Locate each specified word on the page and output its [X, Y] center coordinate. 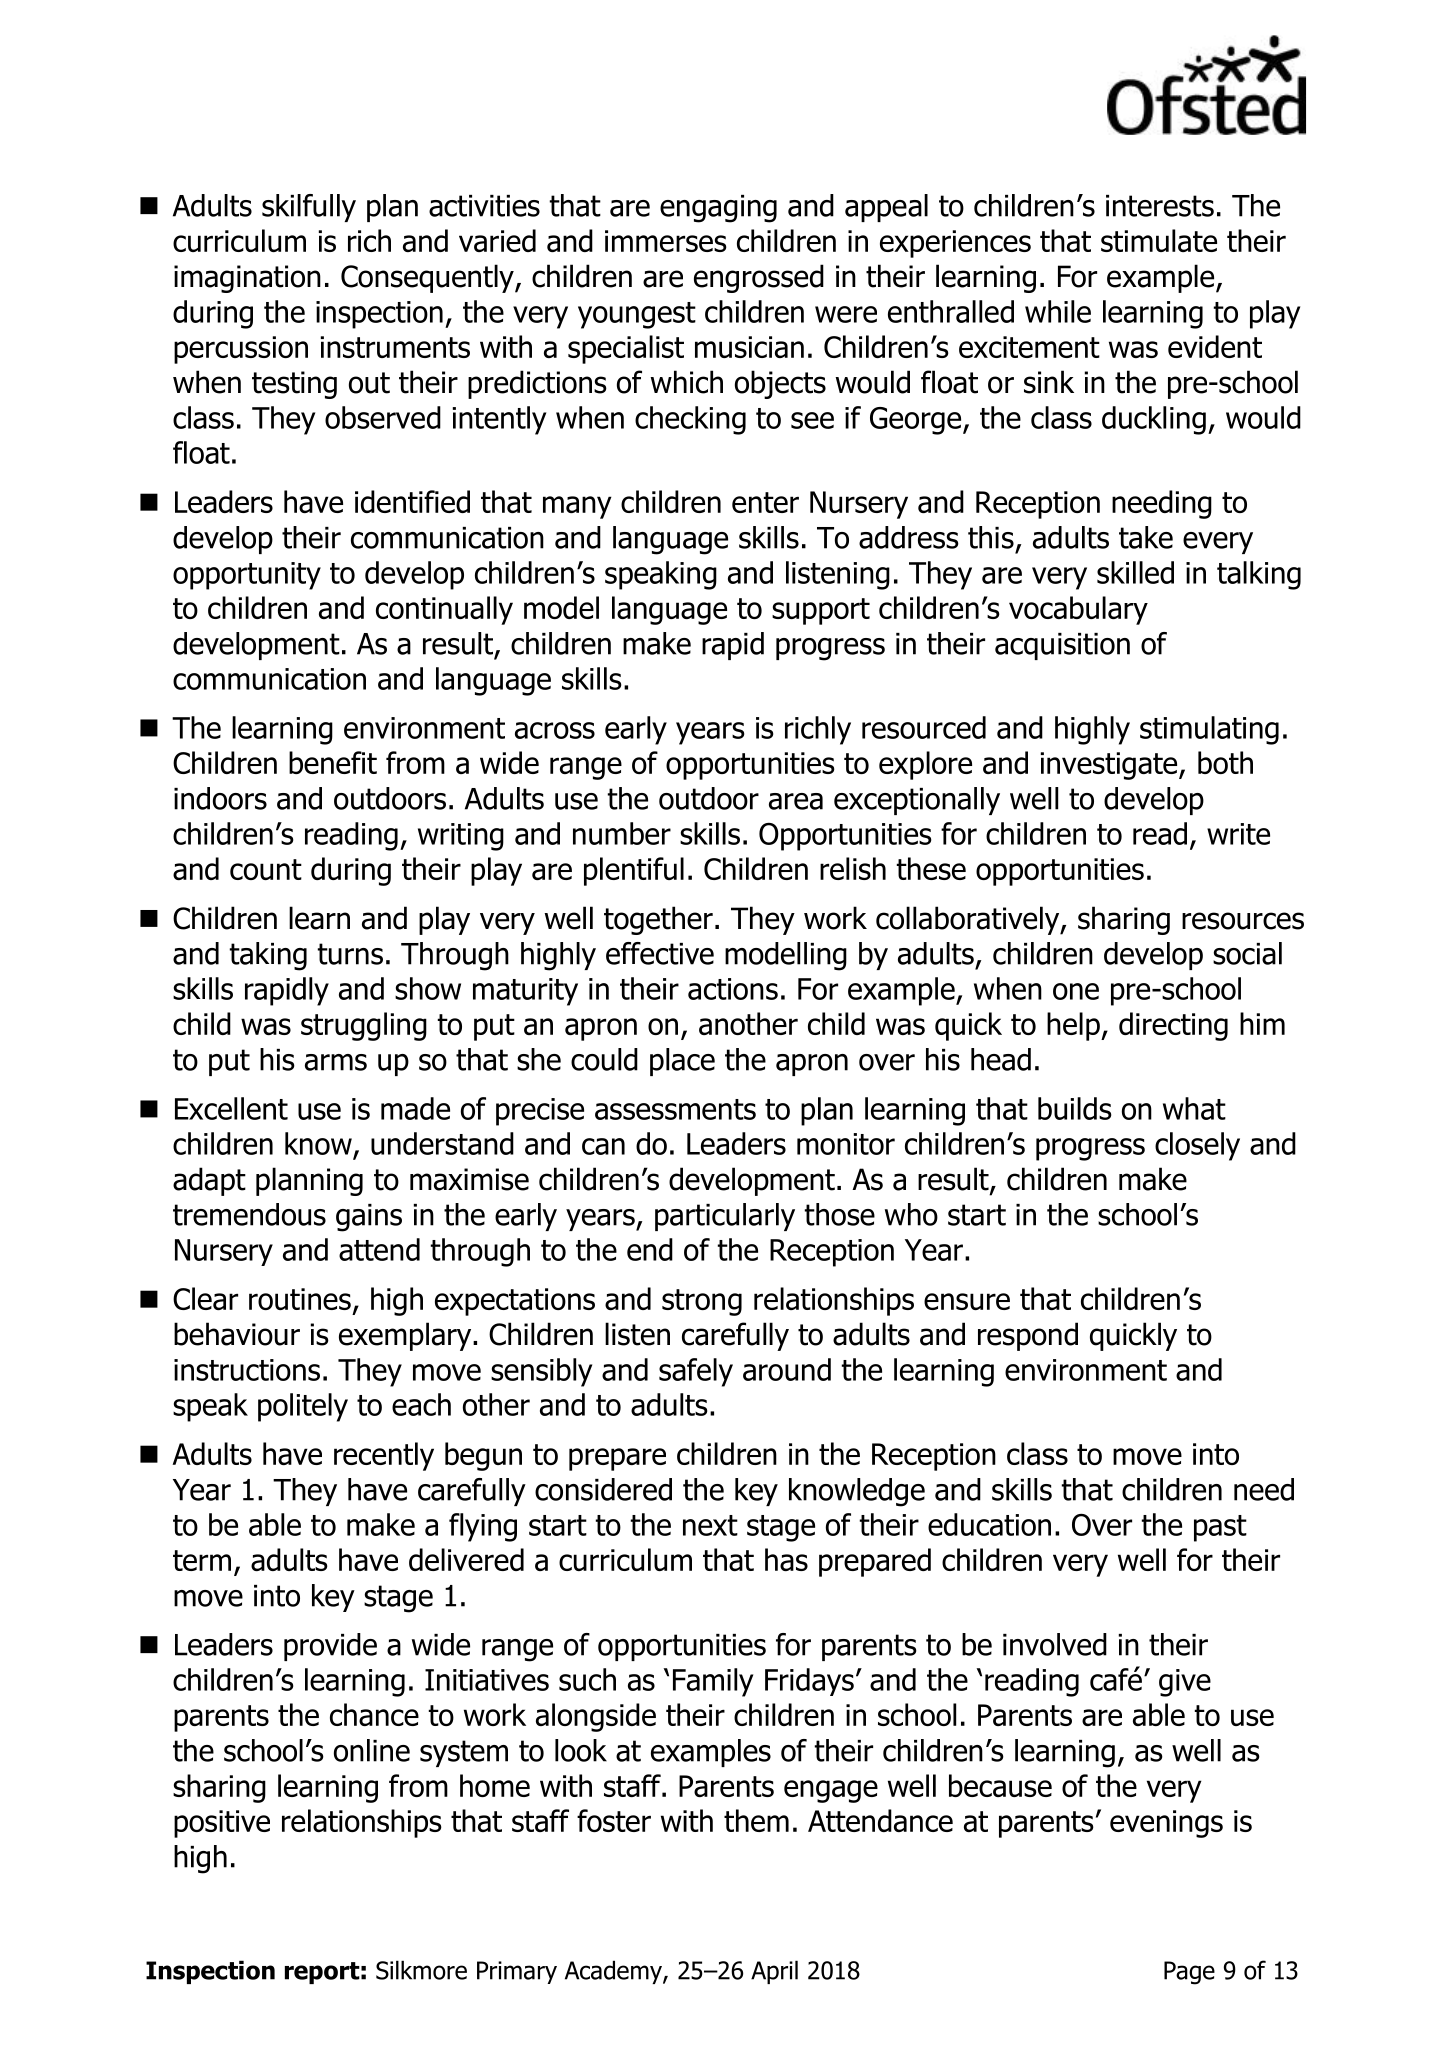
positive [222, 1824]
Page [1189, 1973]
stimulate [1159, 240]
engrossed [759, 278]
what [1194, 1108]
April [774, 1972]
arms [336, 1062]
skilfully [309, 208]
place [682, 1062]
